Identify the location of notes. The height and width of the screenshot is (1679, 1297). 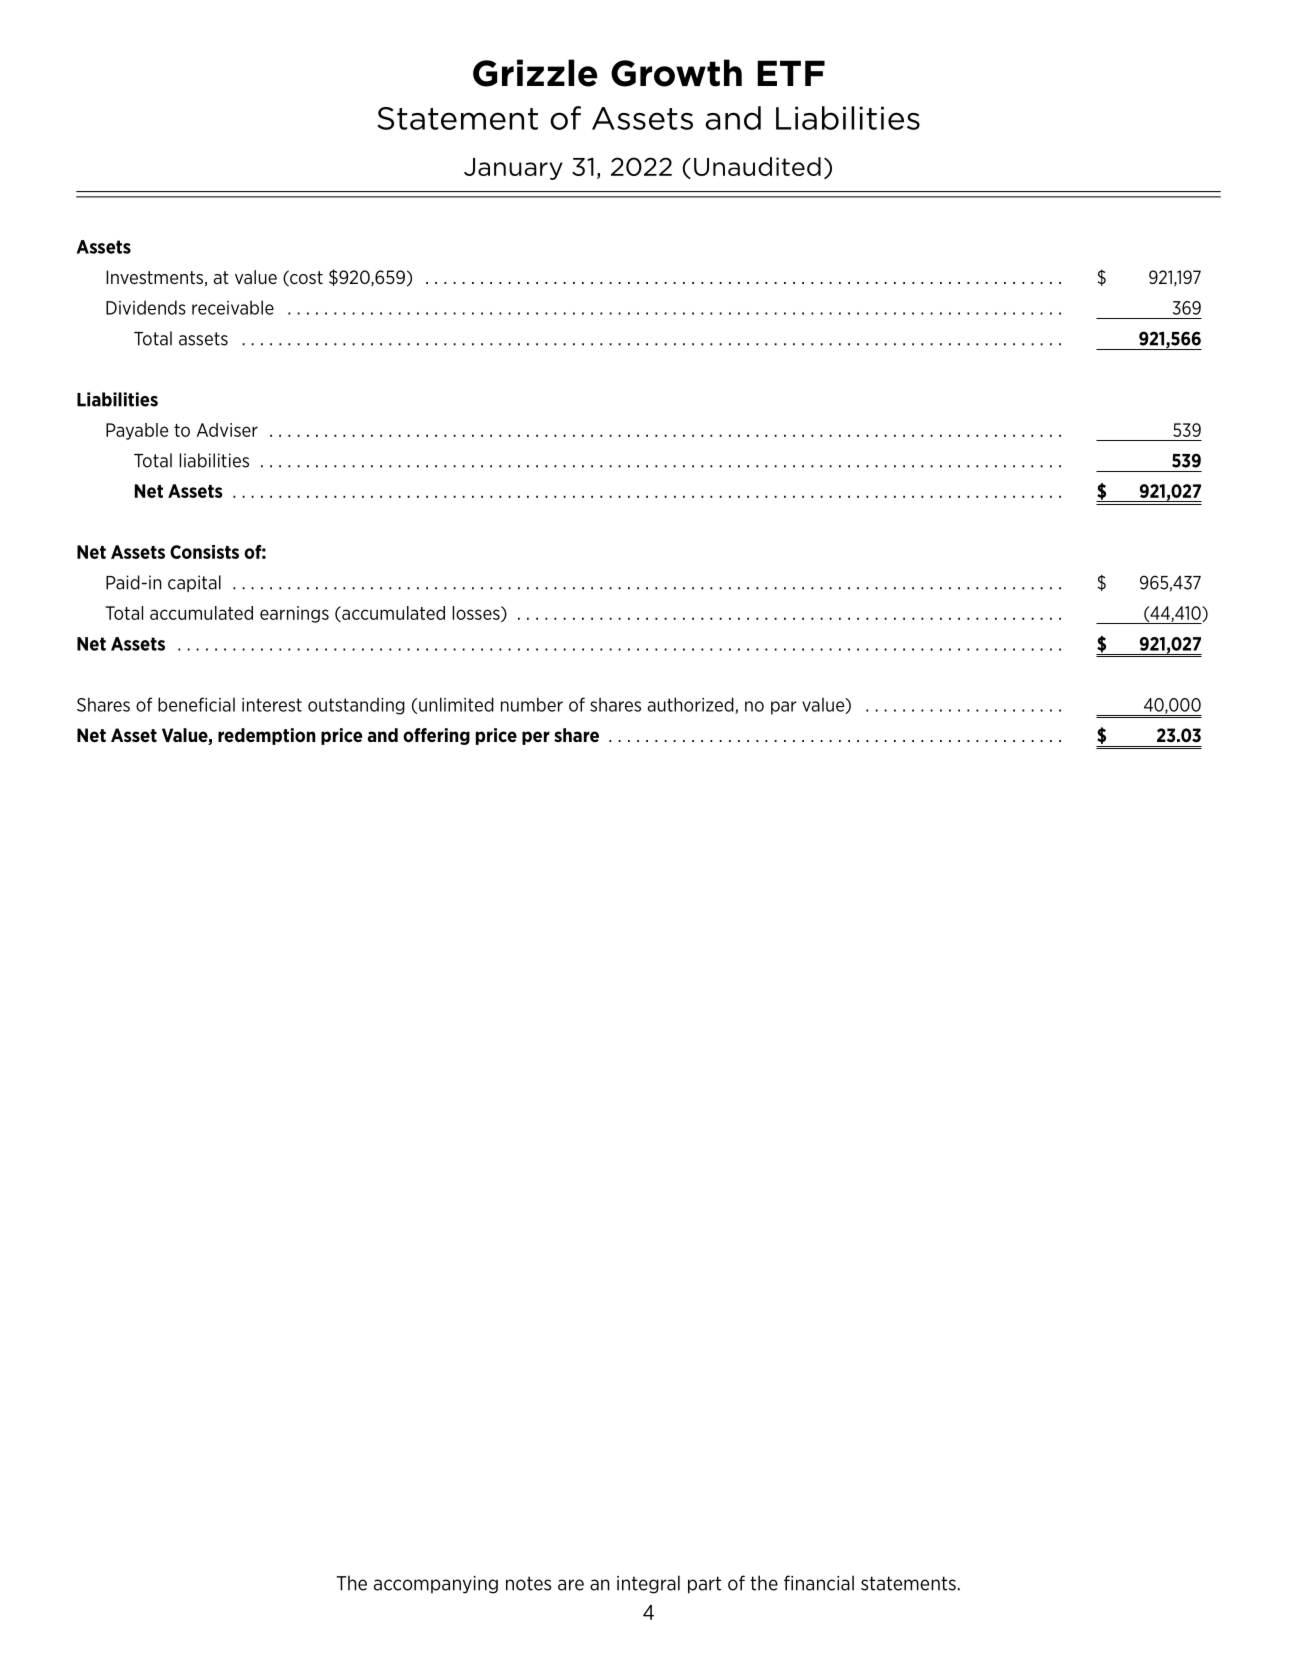
(528, 1583).
